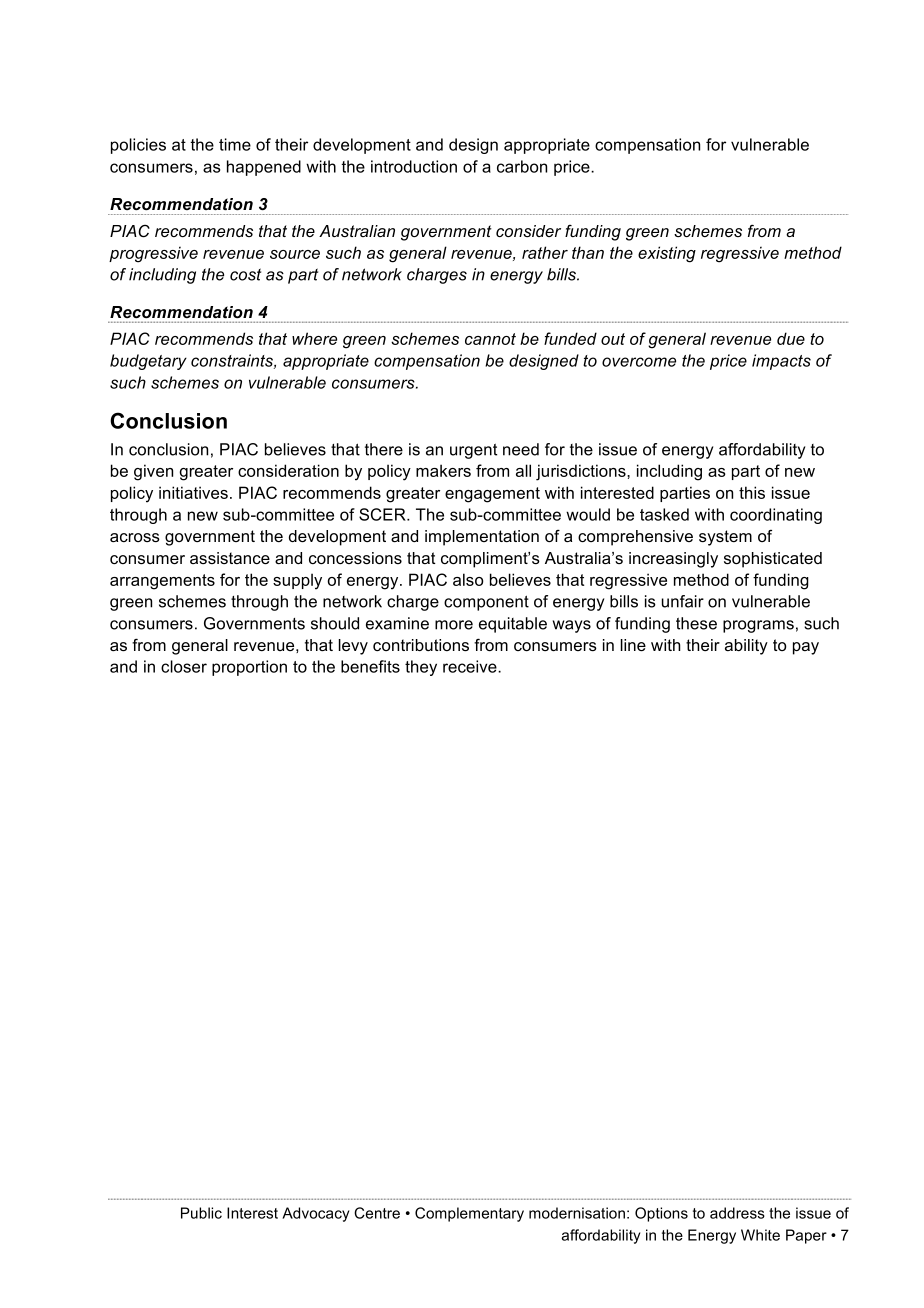 The height and width of the screenshot is (1308, 924). I want to click on pay, so click(806, 648).
